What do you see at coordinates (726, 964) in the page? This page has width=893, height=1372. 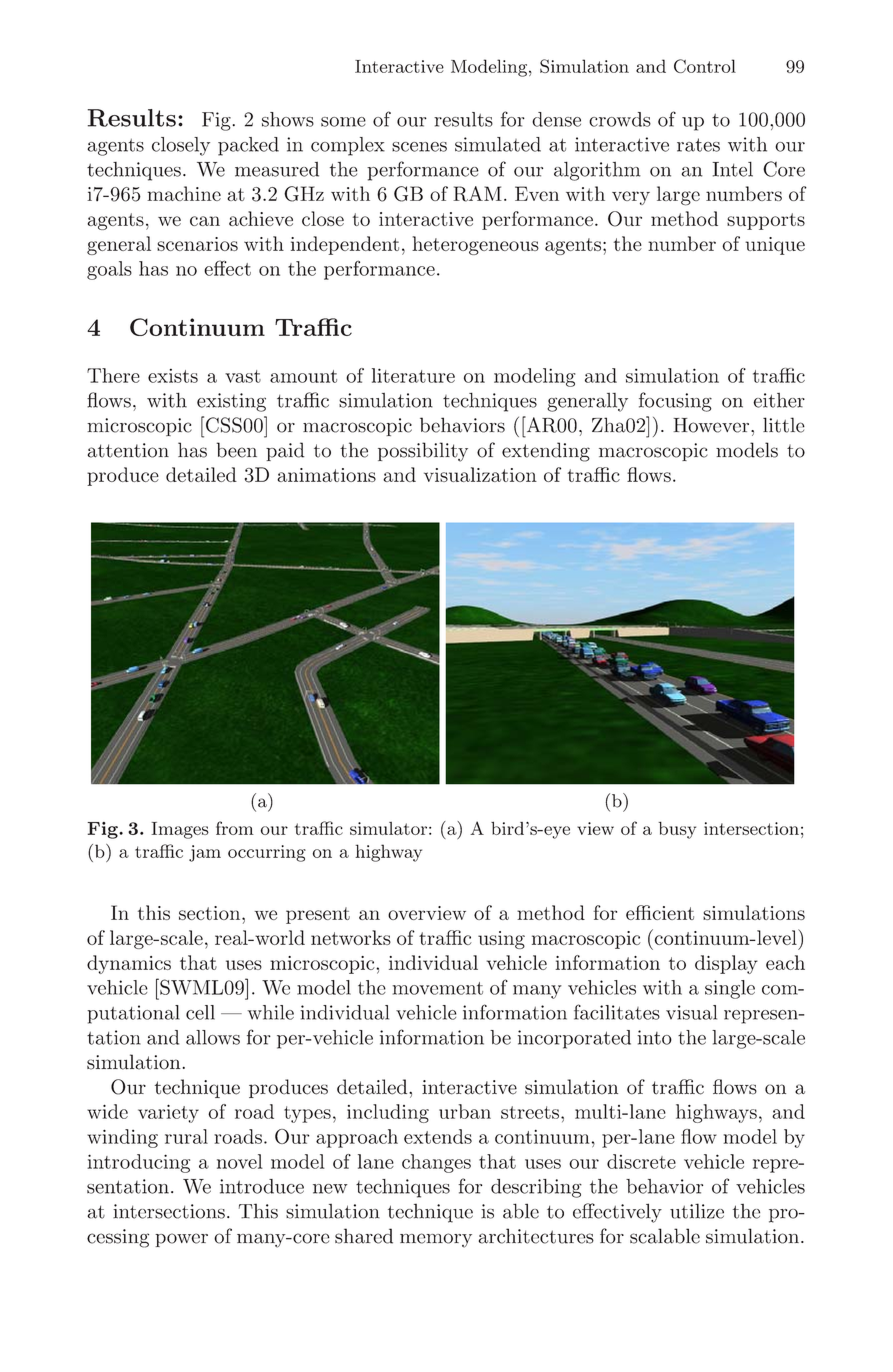 I see `display` at bounding box center [726, 964].
